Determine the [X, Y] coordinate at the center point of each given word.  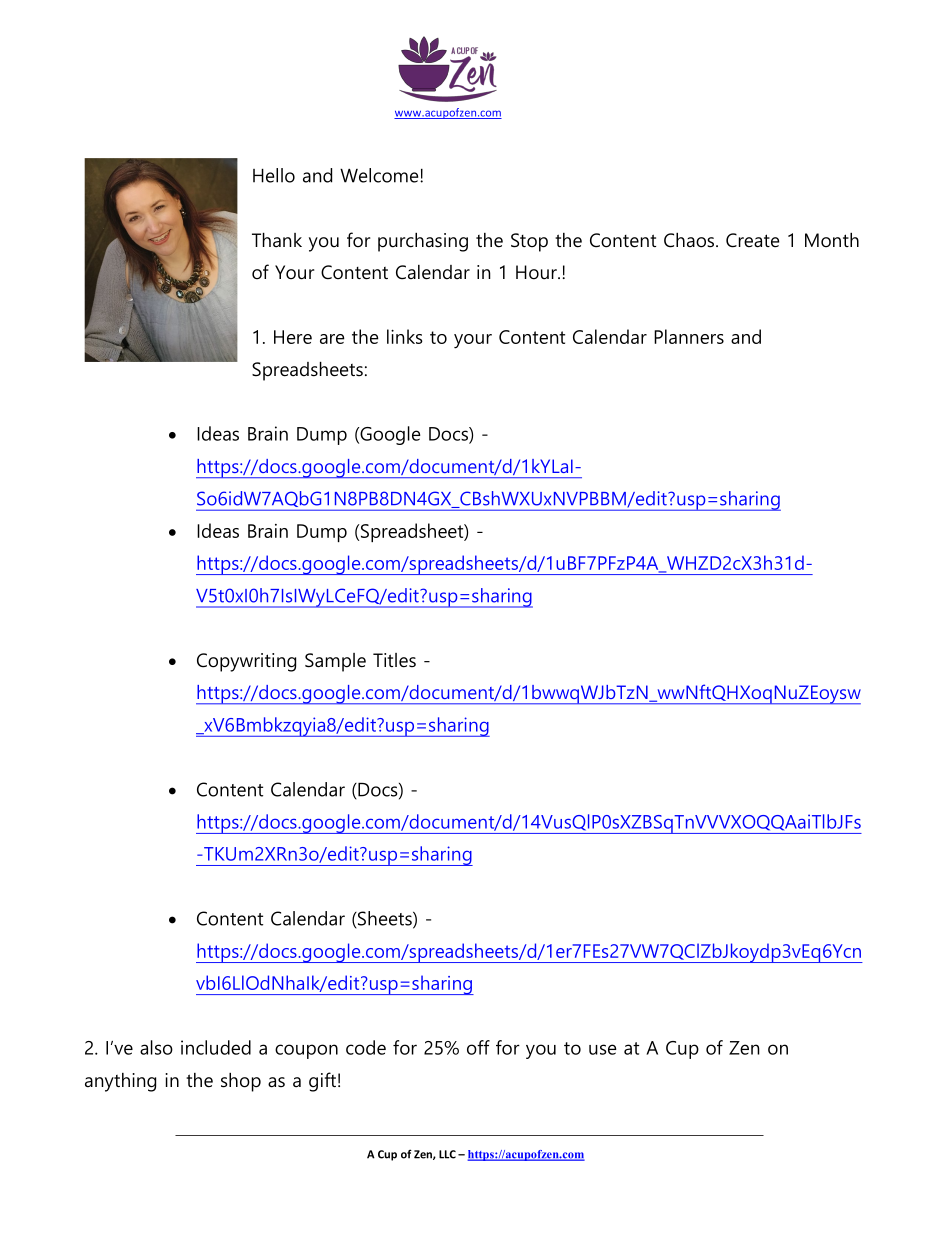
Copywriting [246, 662]
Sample [335, 662]
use [603, 1049]
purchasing [423, 242]
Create [752, 240]
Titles [394, 660]
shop [241, 1082]
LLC [447, 1154]
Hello [274, 175]
